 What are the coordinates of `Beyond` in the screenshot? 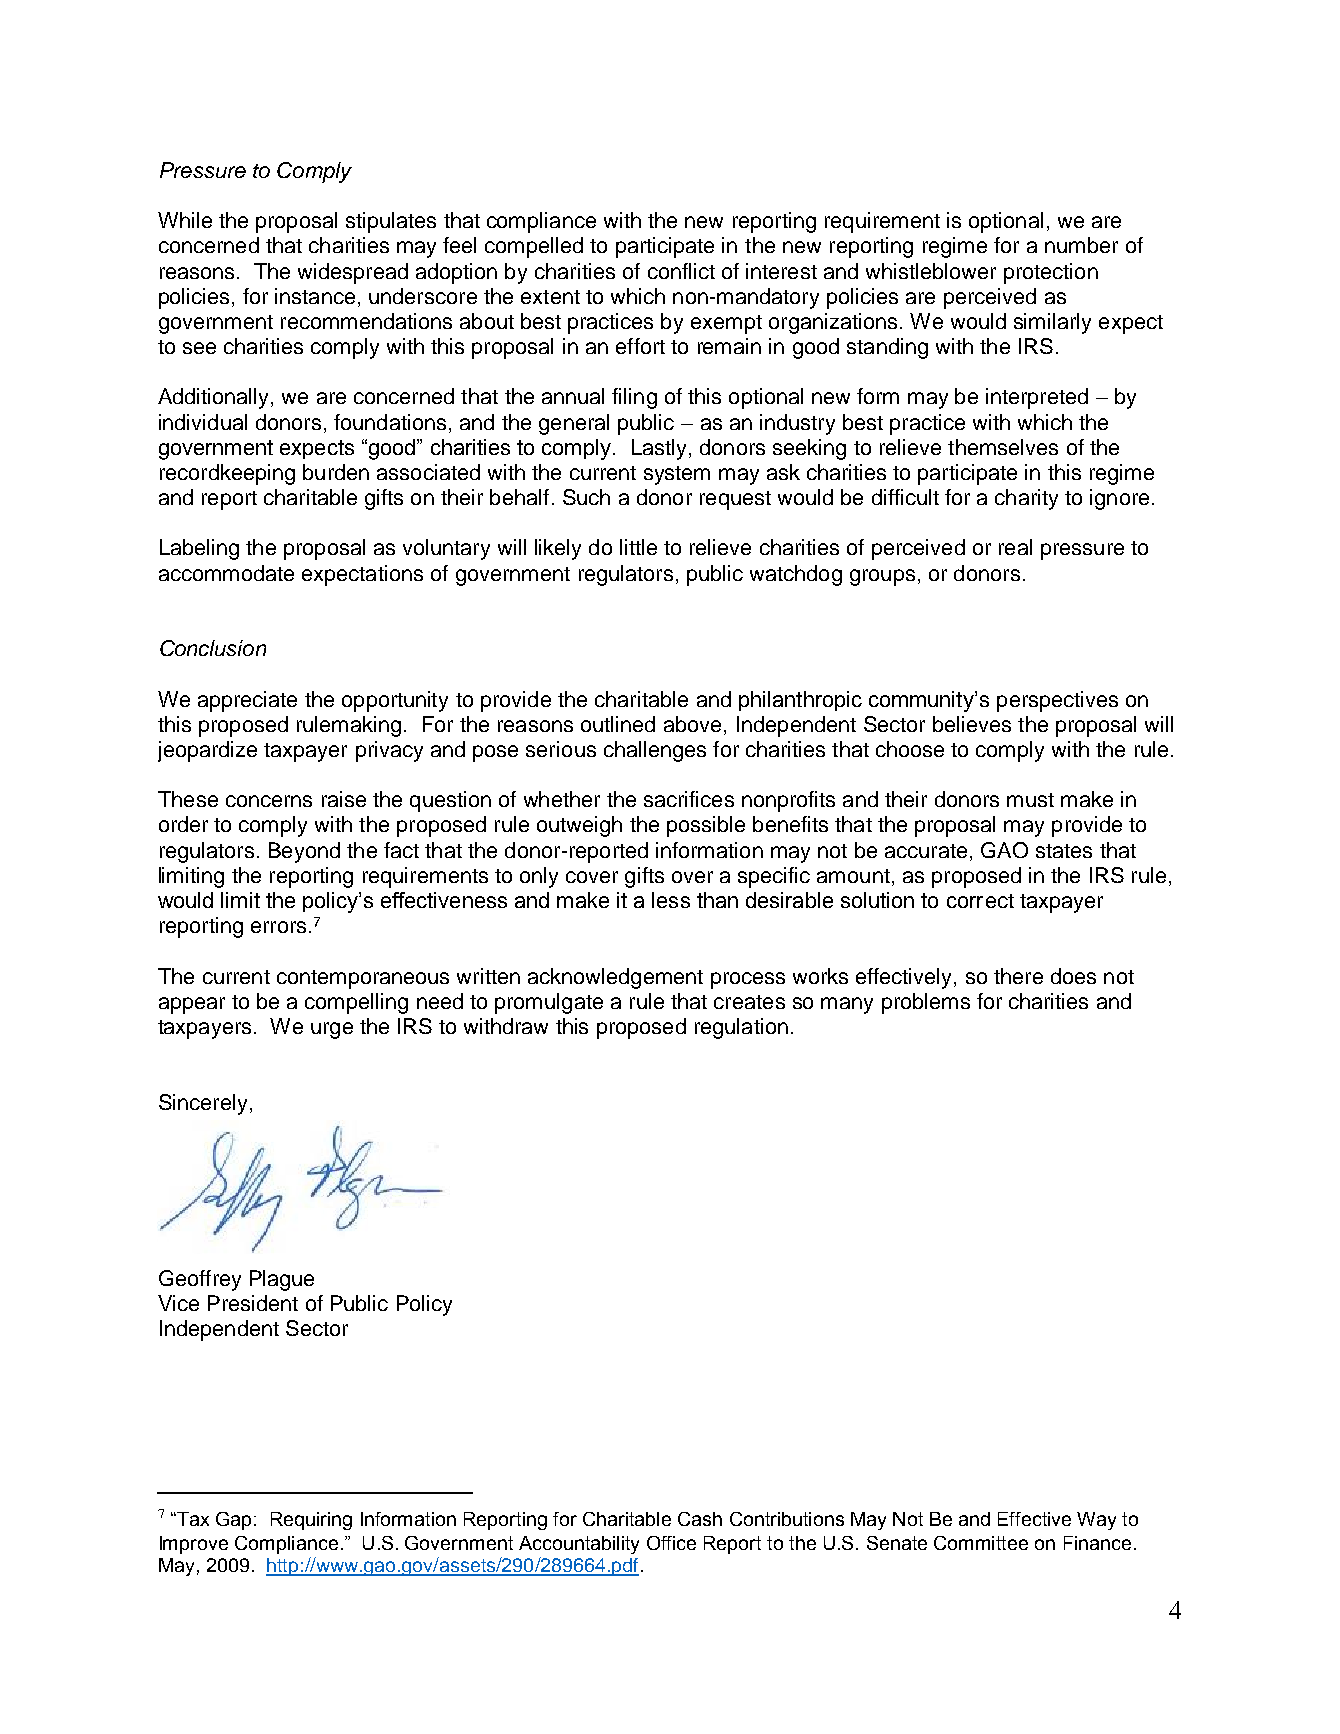 It's located at (304, 852).
